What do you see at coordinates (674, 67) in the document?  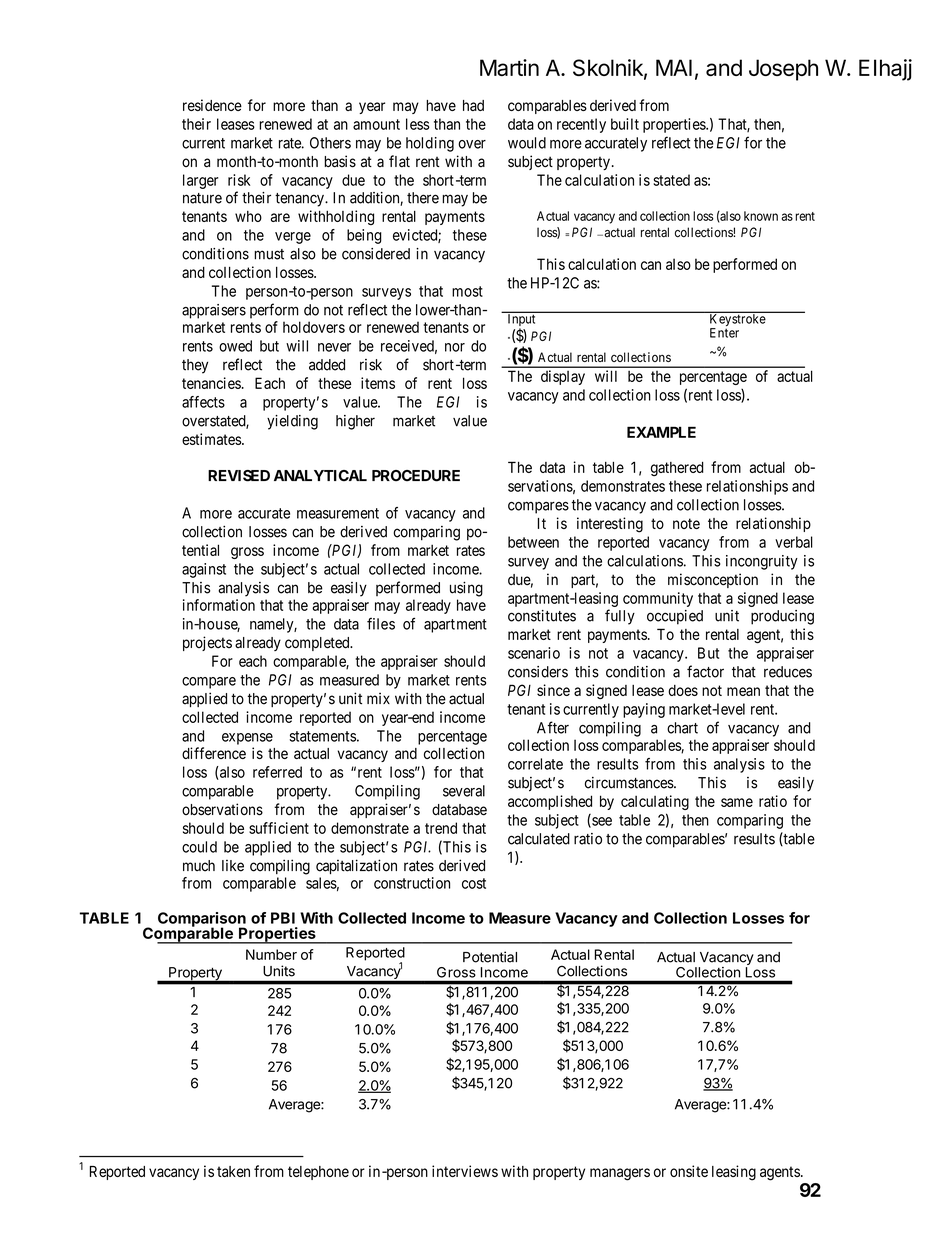 I see `MAI` at bounding box center [674, 67].
